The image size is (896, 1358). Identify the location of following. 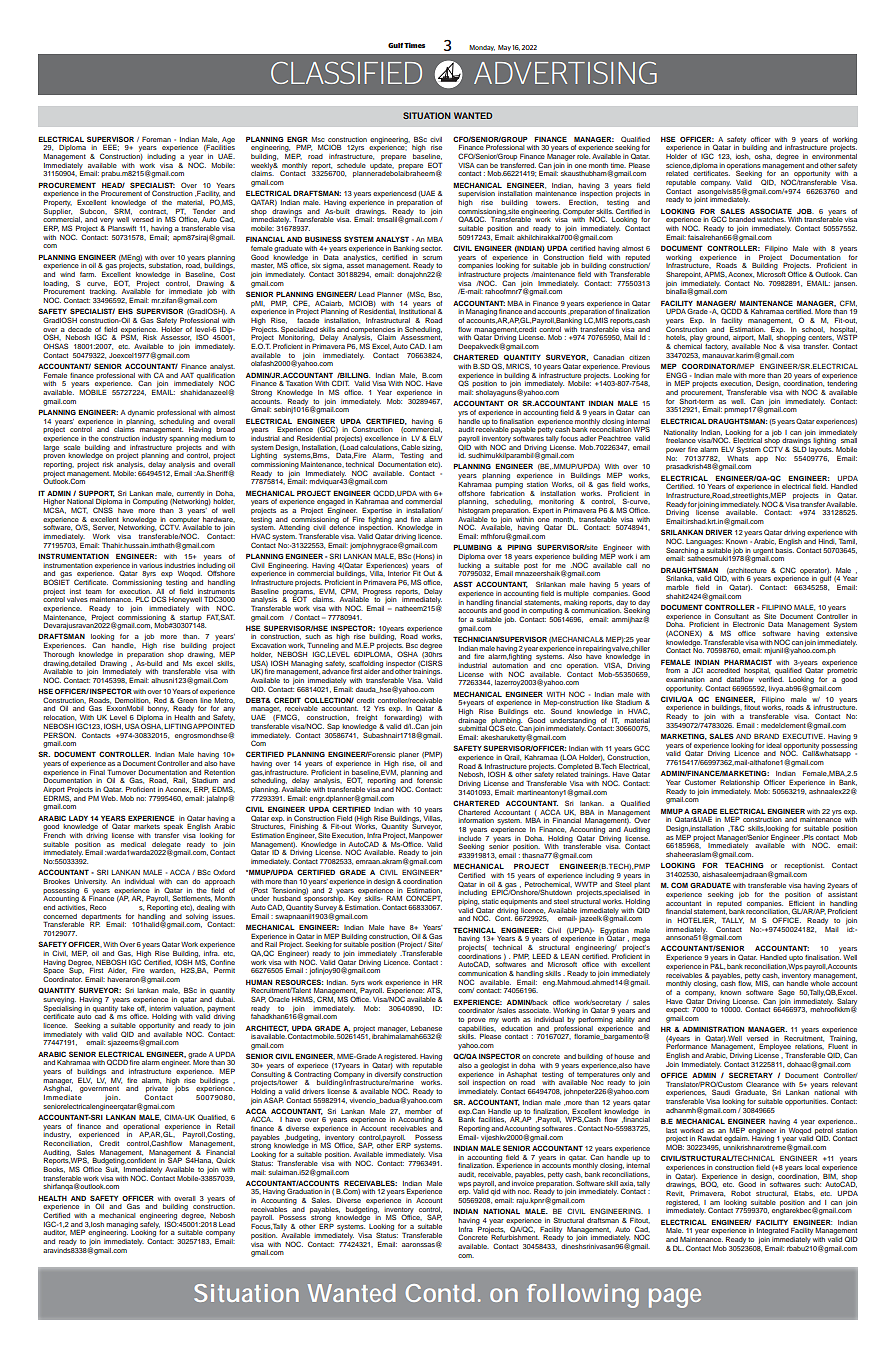
(583, 1296).
